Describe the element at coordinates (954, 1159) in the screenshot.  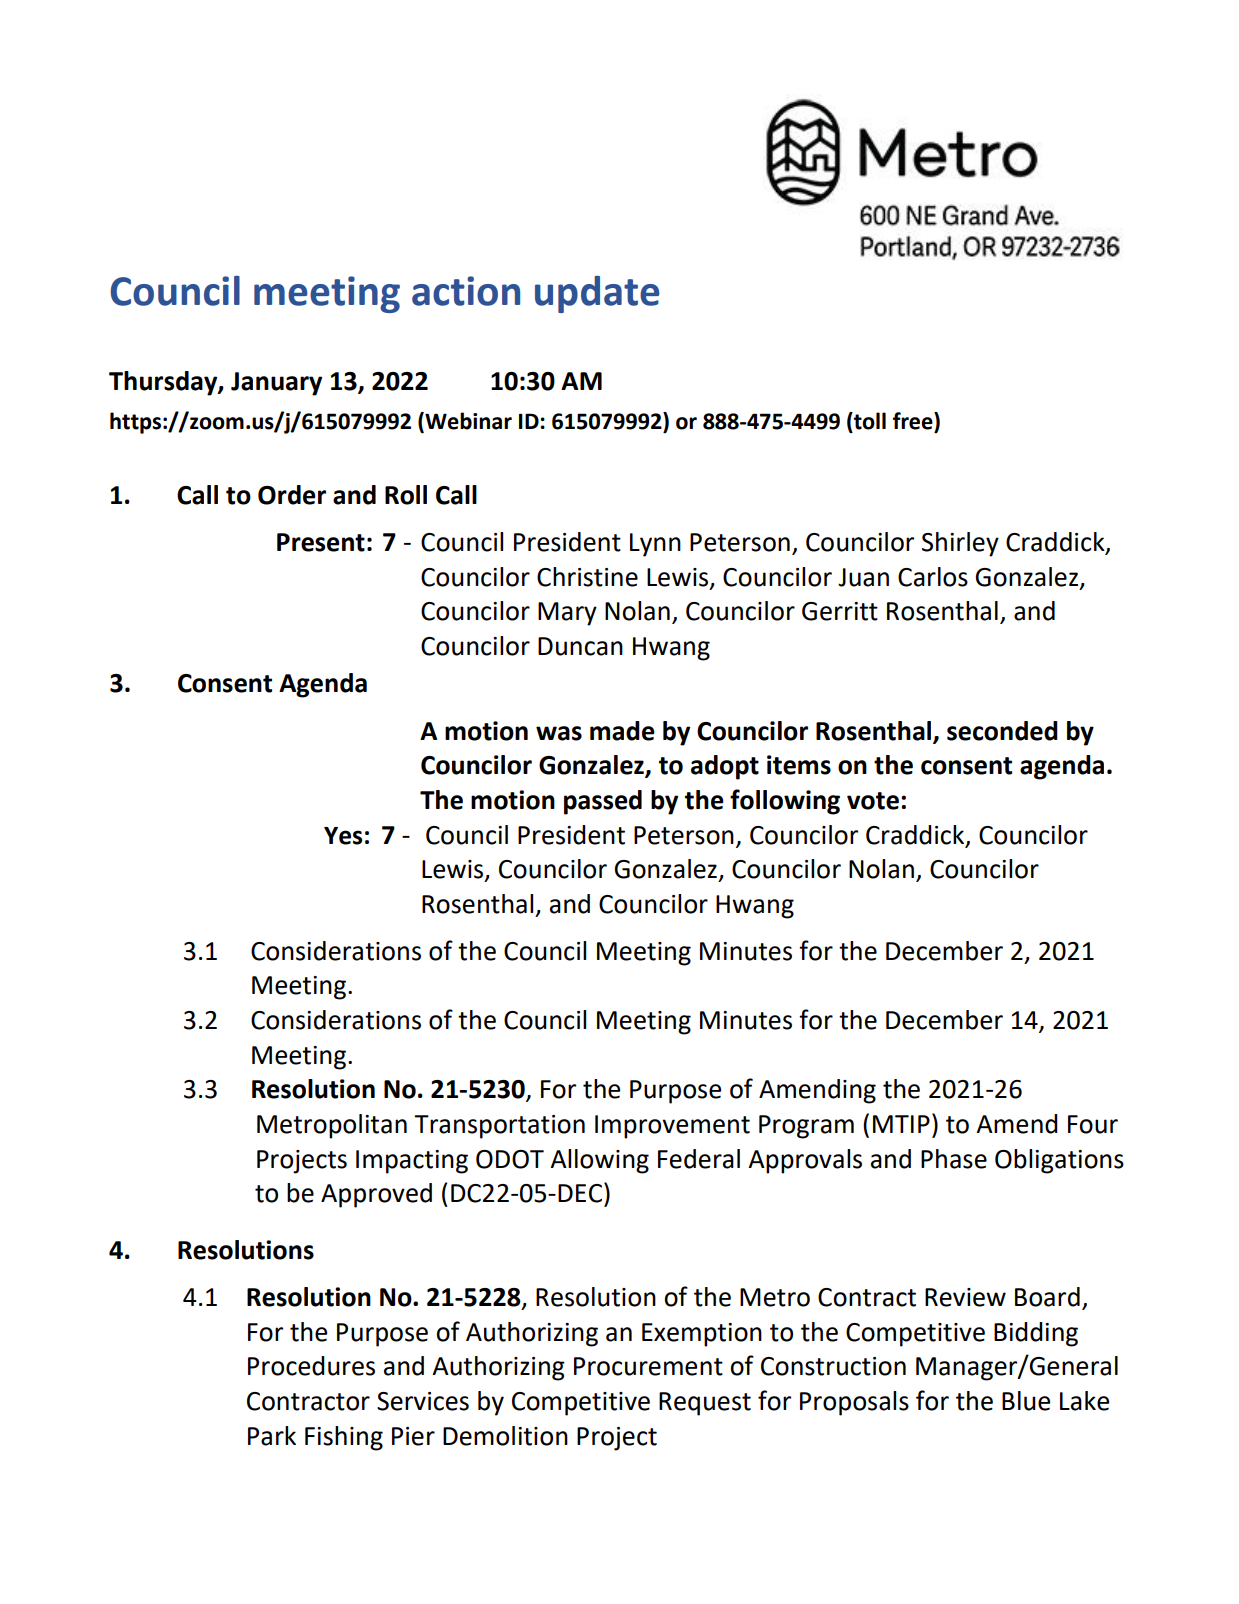
I see `Phase` at that location.
